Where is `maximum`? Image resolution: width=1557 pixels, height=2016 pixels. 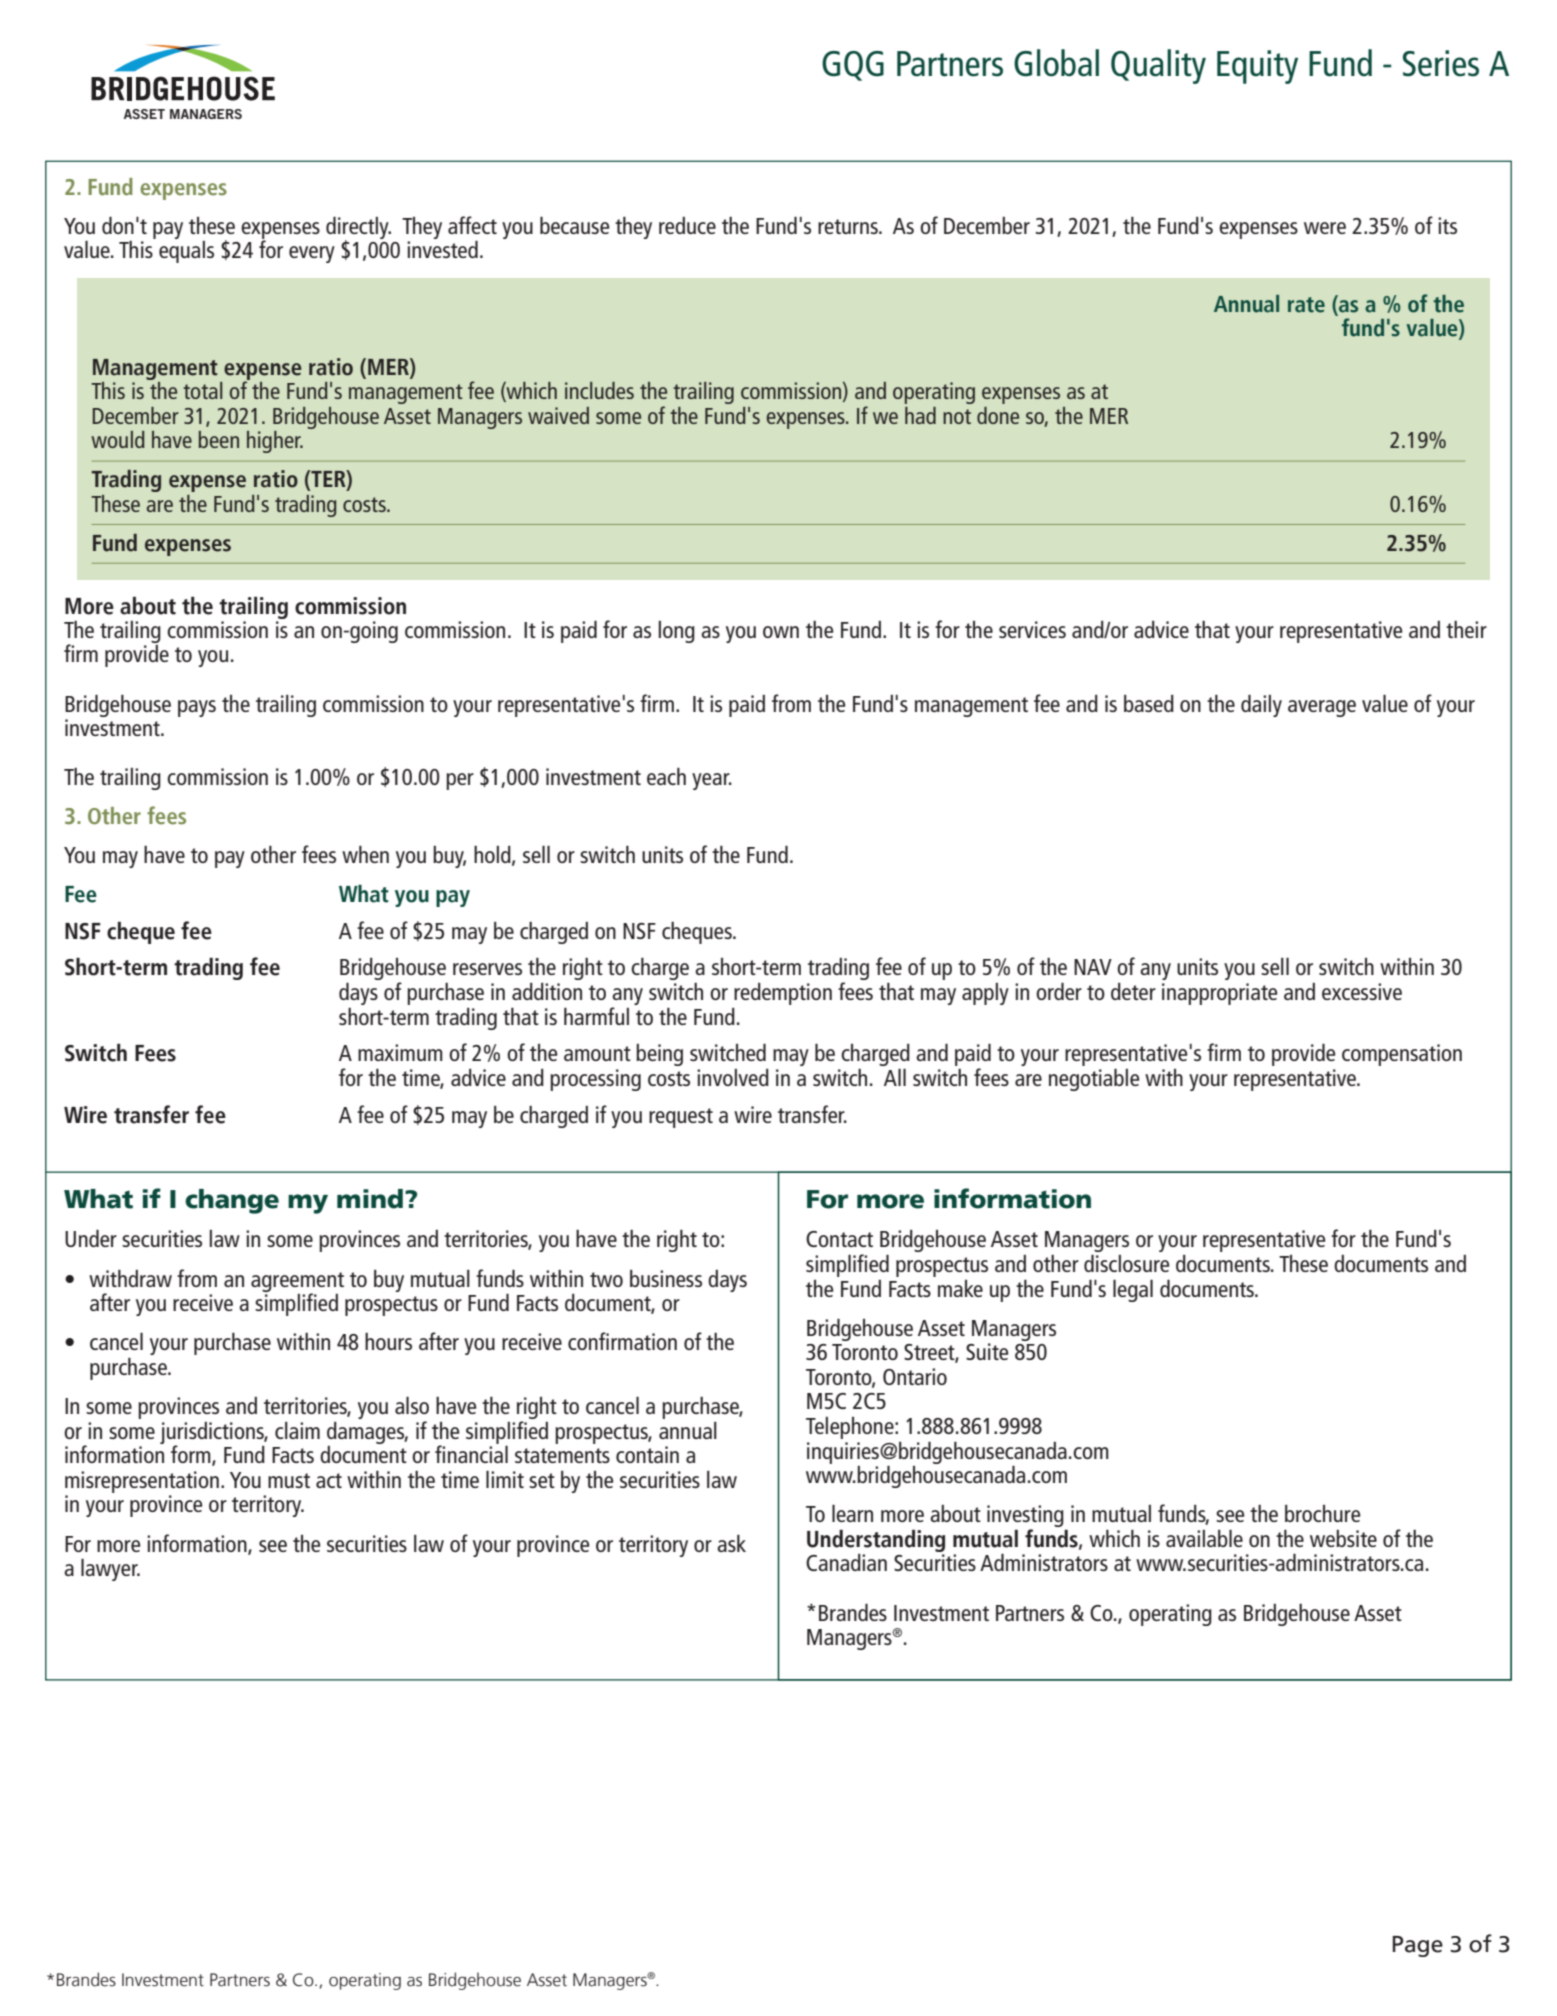
maximum is located at coordinates (400, 1052).
